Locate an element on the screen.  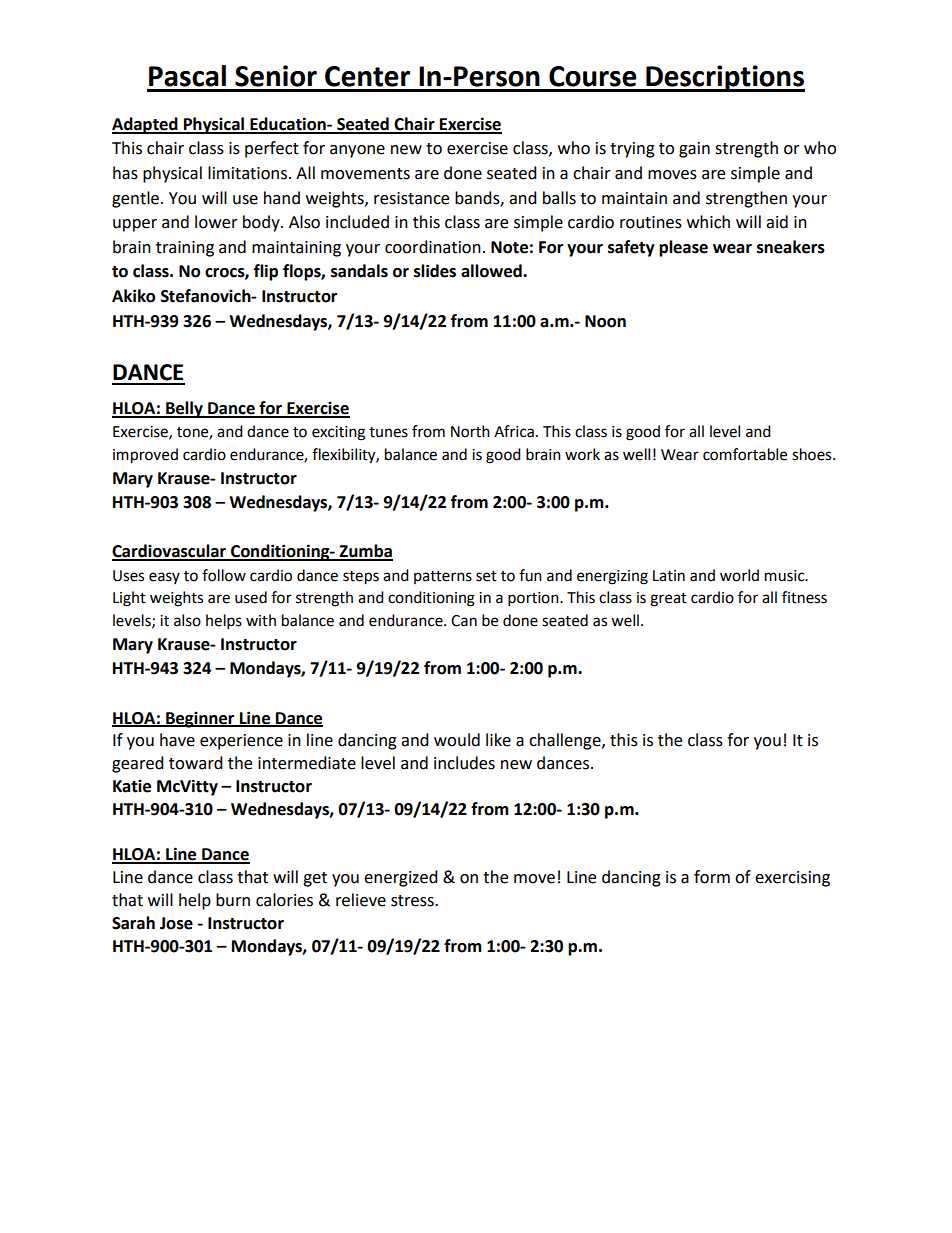
Descriptions is located at coordinates (724, 78).
